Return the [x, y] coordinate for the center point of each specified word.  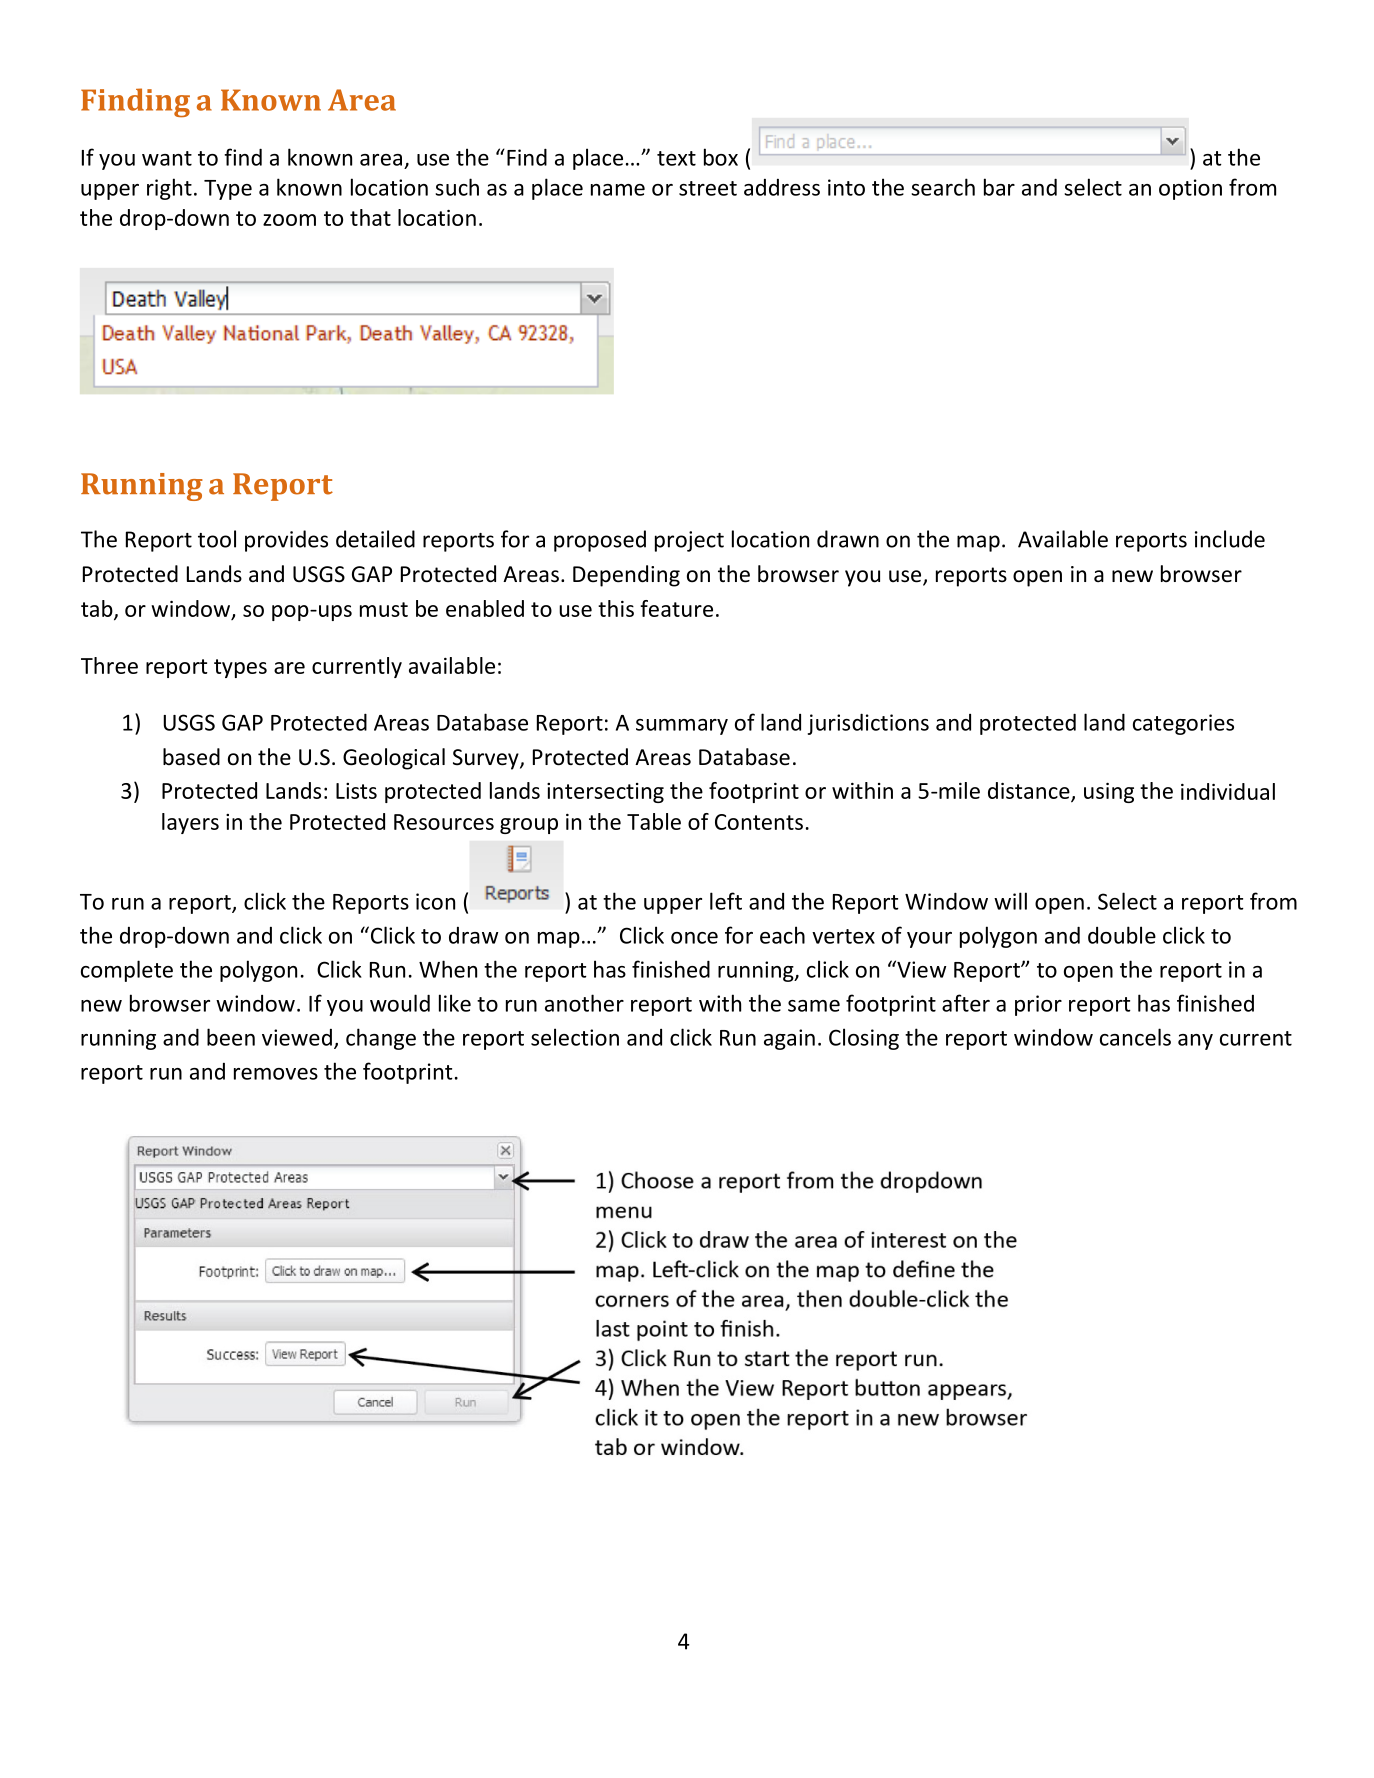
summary [682, 727]
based [191, 757]
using [1109, 793]
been [231, 1037]
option [1190, 189]
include [1230, 539]
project [689, 541]
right [169, 189]
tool [217, 539]
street [708, 188]
